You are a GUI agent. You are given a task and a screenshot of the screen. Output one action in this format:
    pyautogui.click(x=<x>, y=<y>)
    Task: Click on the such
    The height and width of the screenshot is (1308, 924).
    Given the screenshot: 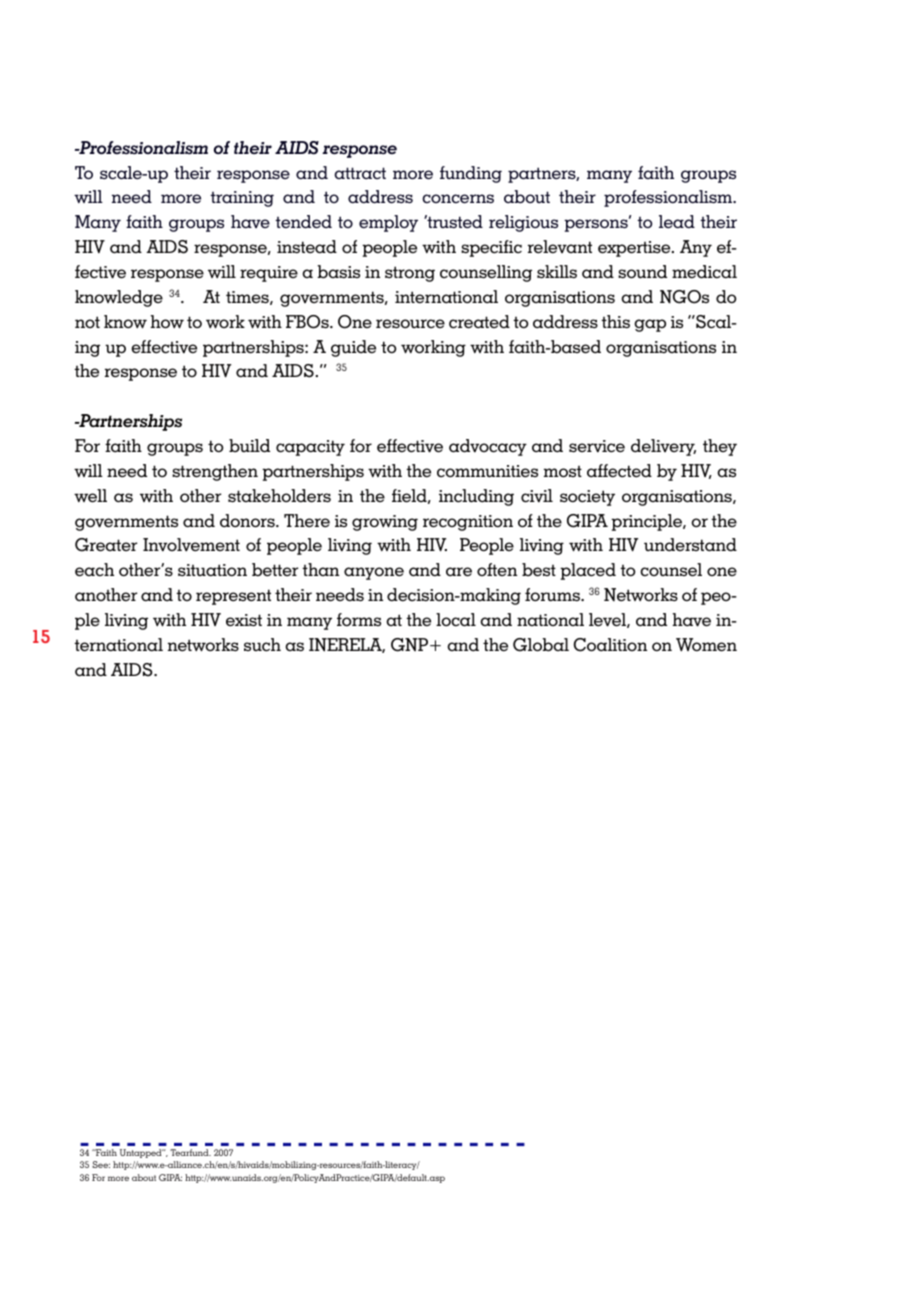 What is the action you would take?
    pyautogui.click(x=262, y=644)
